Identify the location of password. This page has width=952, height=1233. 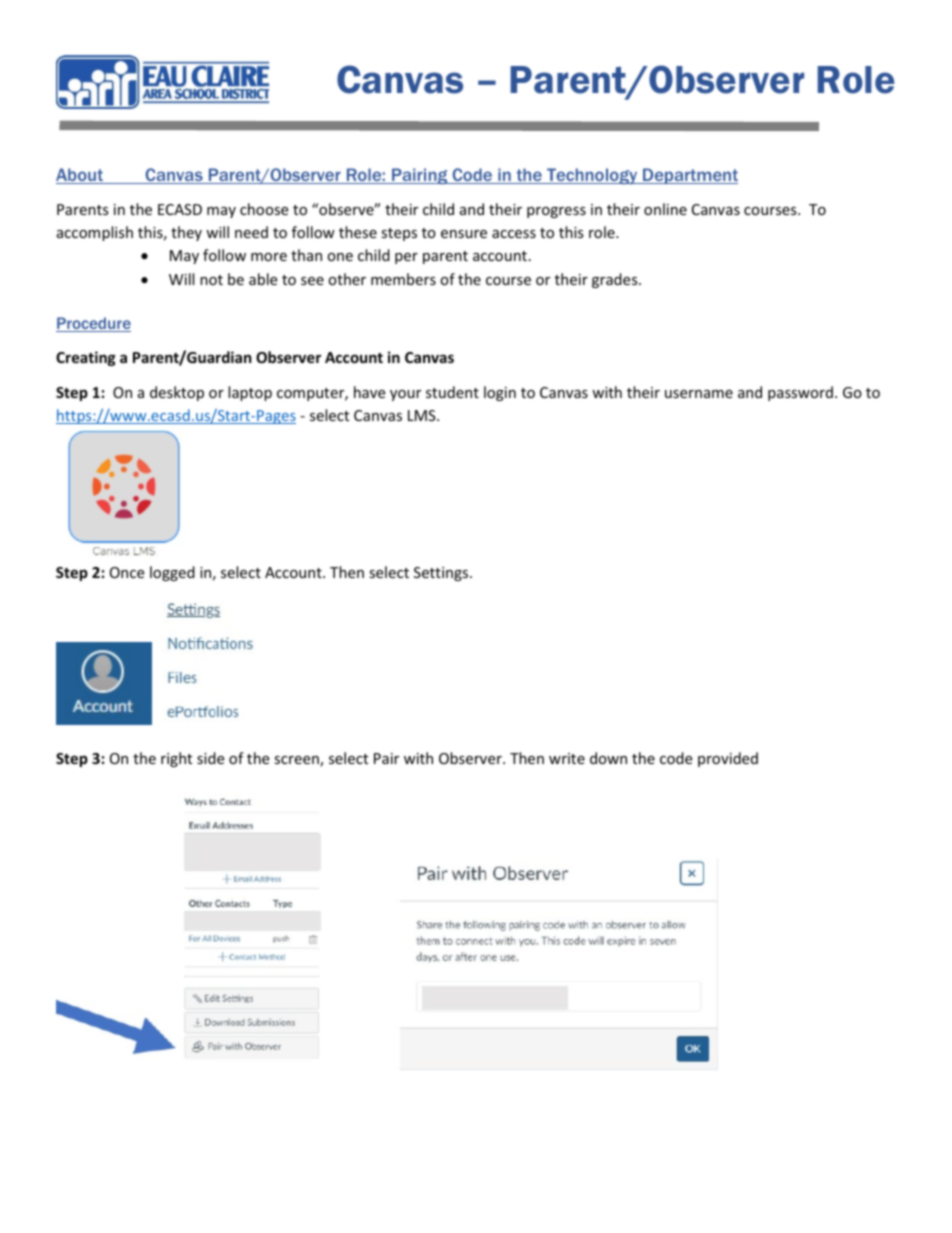
(800, 393).
